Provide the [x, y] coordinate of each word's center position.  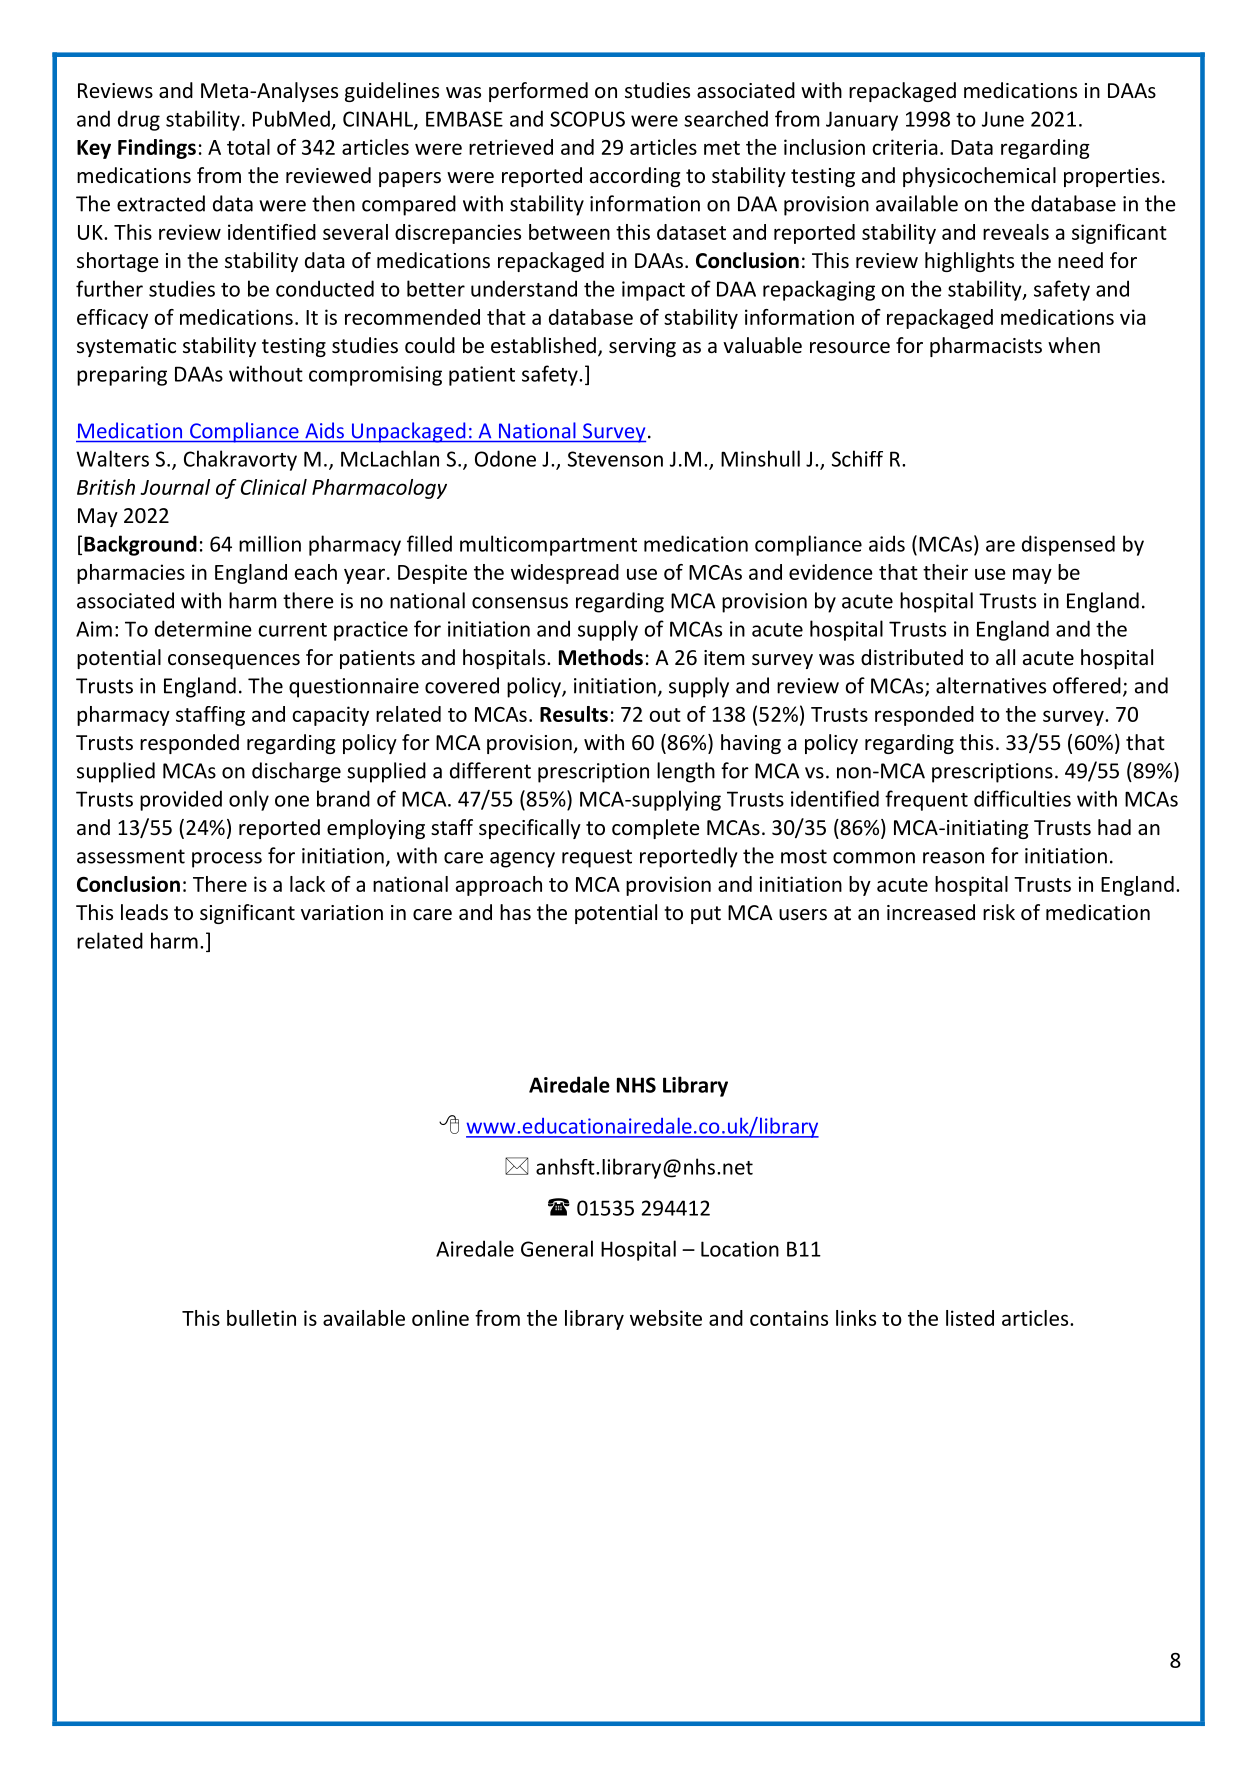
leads [144, 912]
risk [999, 912]
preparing [122, 376]
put [706, 915]
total [248, 147]
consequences [234, 661]
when [1074, 345]
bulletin [261, 1318]
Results [574, 714]
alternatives [991, 685]
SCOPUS [587, 119]
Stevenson [615, 459]
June [1003, 119]
